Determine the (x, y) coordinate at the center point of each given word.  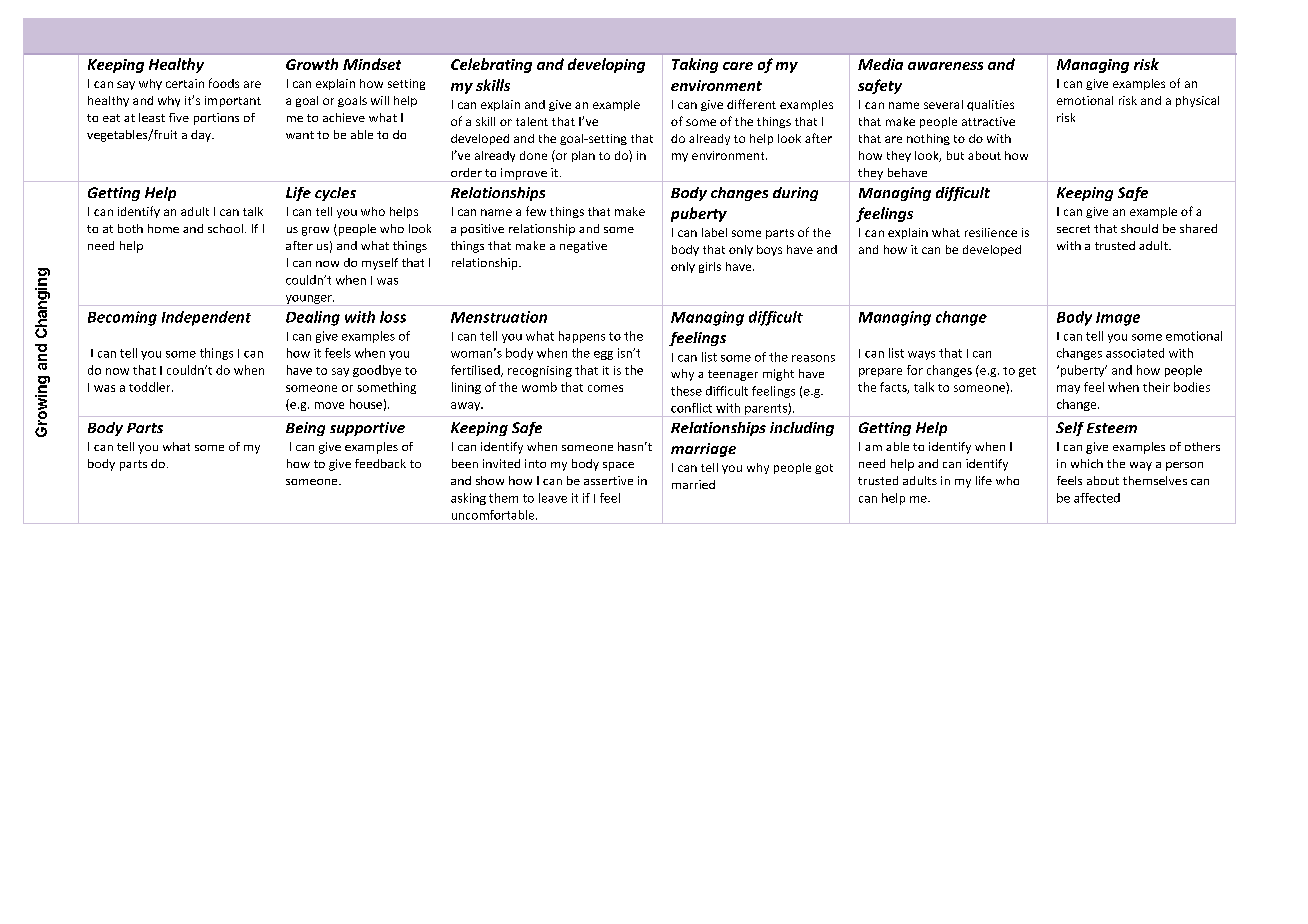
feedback (380, 463)
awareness (945, 66)
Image (1118, 319)
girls (710, 267)
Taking (695, 65)
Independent (206, 318)
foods (224, 83)
